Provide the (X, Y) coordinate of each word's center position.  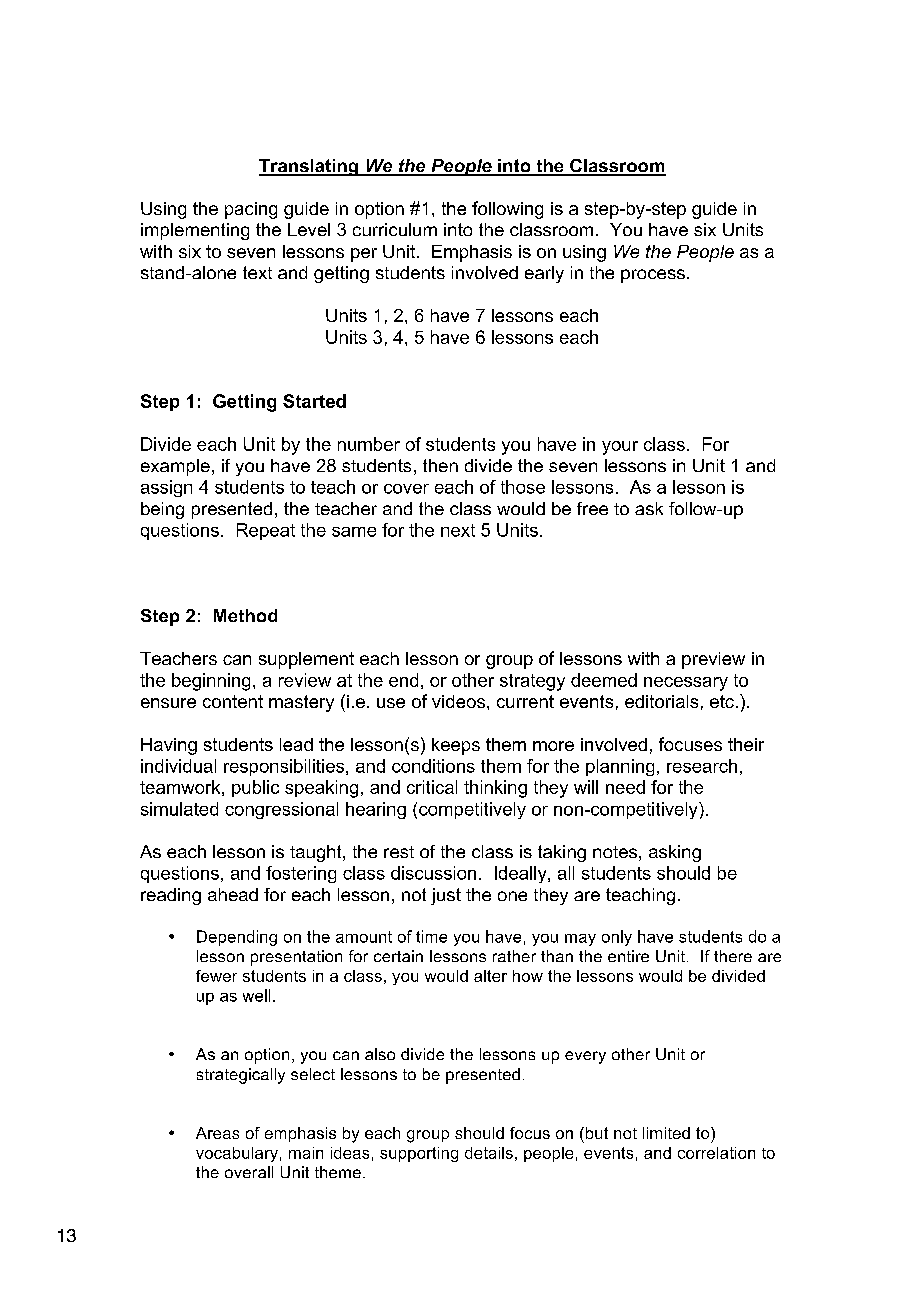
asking (675, 853)
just (446, 896)
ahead (233, 894)
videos (458, 701)
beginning (211, 682)
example (175, 467)
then (440, 465)
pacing (251, 210)
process (653, 276)
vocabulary (237, 1154)
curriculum (395, 229)
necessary (686, 684)
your (620, 448)
